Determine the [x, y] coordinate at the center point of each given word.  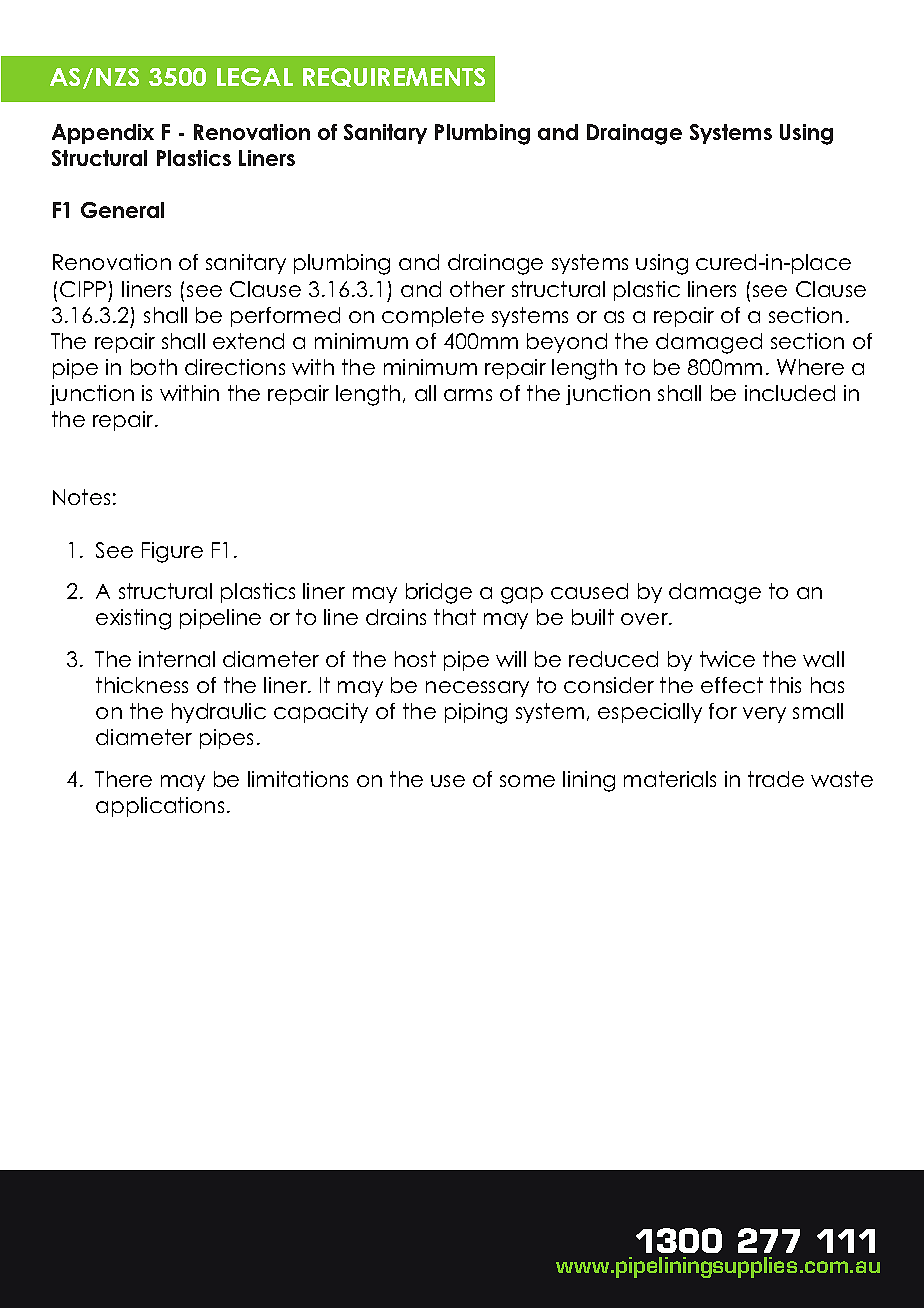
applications [160, 807]
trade [776, 779]
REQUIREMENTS [394, 77]
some [527, 781]
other [477, 289]
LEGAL [255, 77]
